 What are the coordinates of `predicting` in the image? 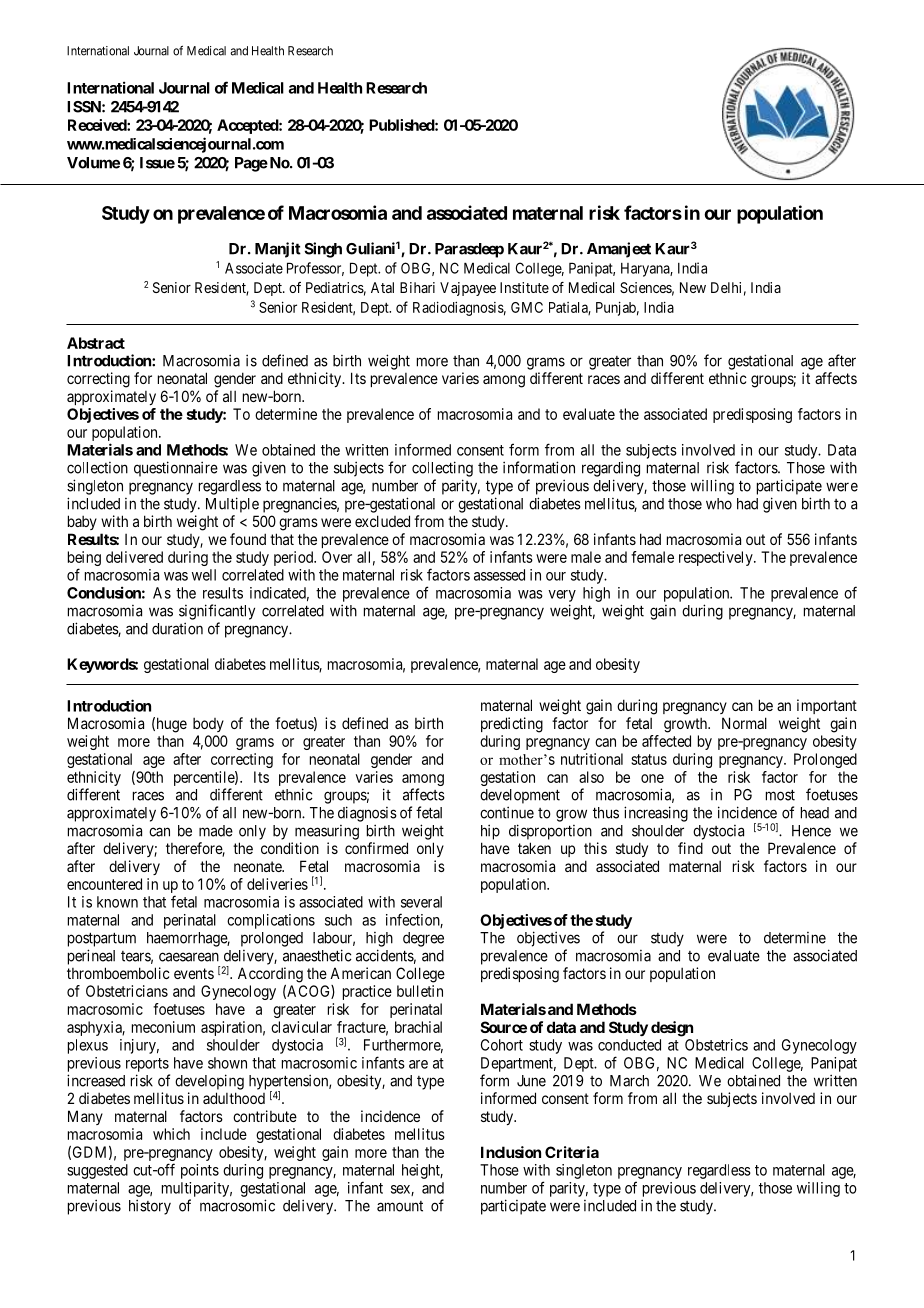 It's located at (512, 725).
